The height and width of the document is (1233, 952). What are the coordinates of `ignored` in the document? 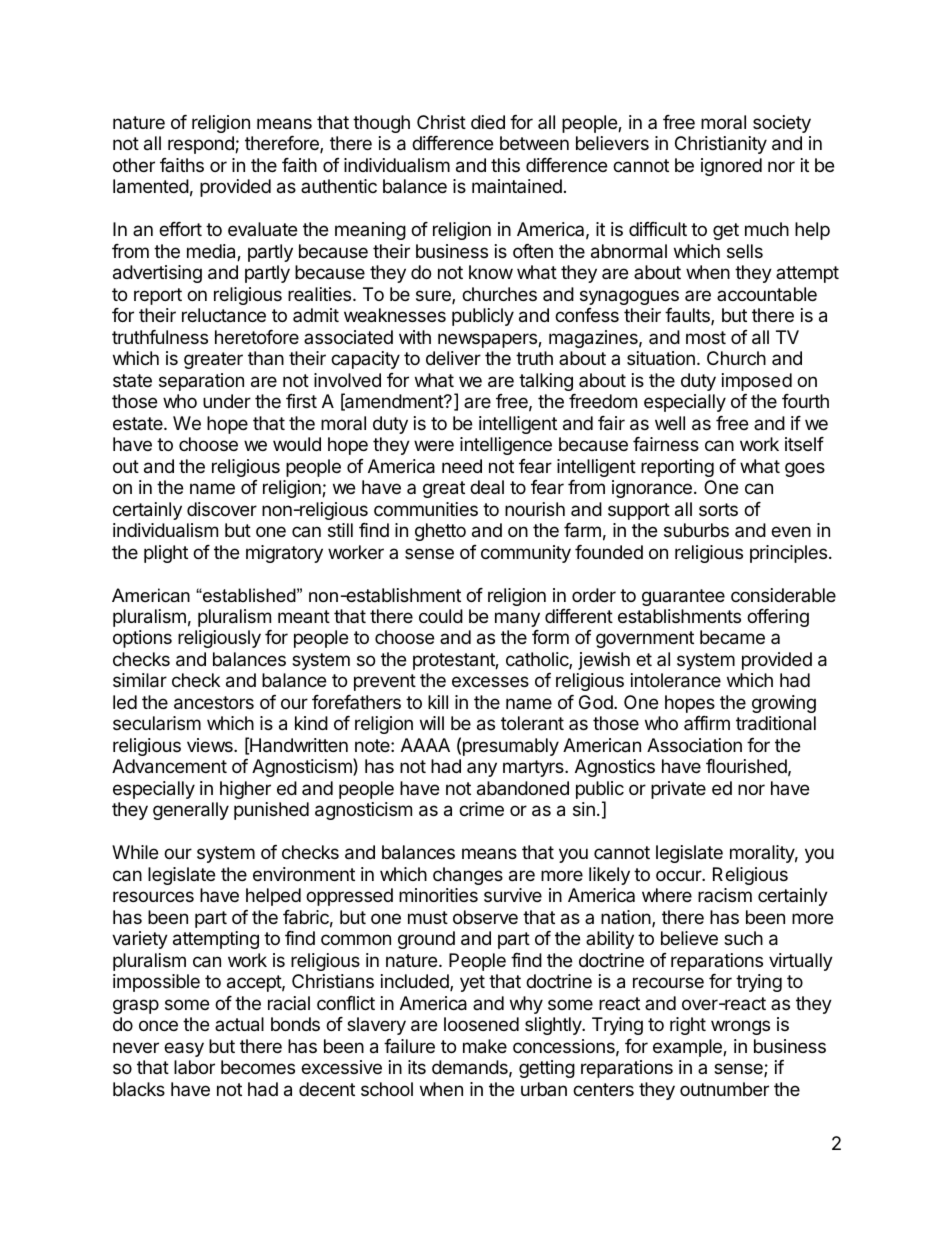 It's located at (731, 167).
